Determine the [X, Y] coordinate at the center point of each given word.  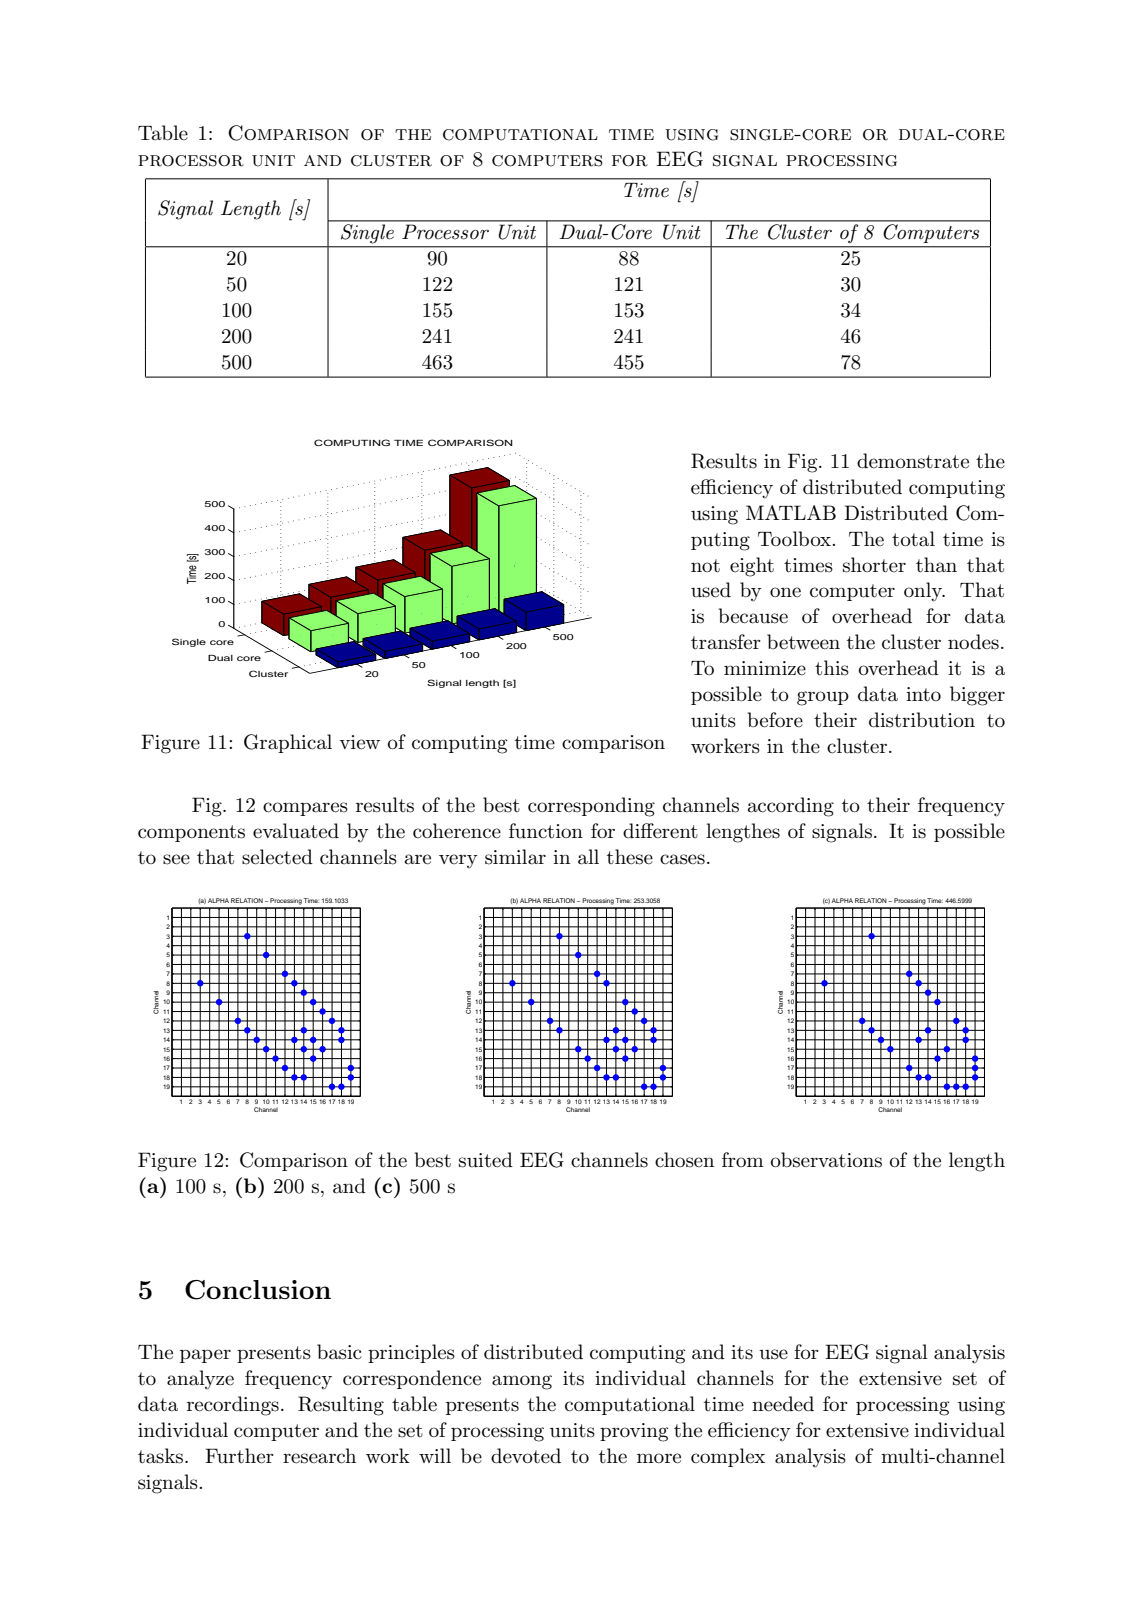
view [359, 742]
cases [682, 859]
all [588, 857]
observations [826, 1160]
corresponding [591, 807]
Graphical [288, 743]
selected [277, 857]
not [705, 566]
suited [486, 1160]
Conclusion [258, 1290]
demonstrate [913, 461]
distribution [922, 720]
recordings [233, 1406]
